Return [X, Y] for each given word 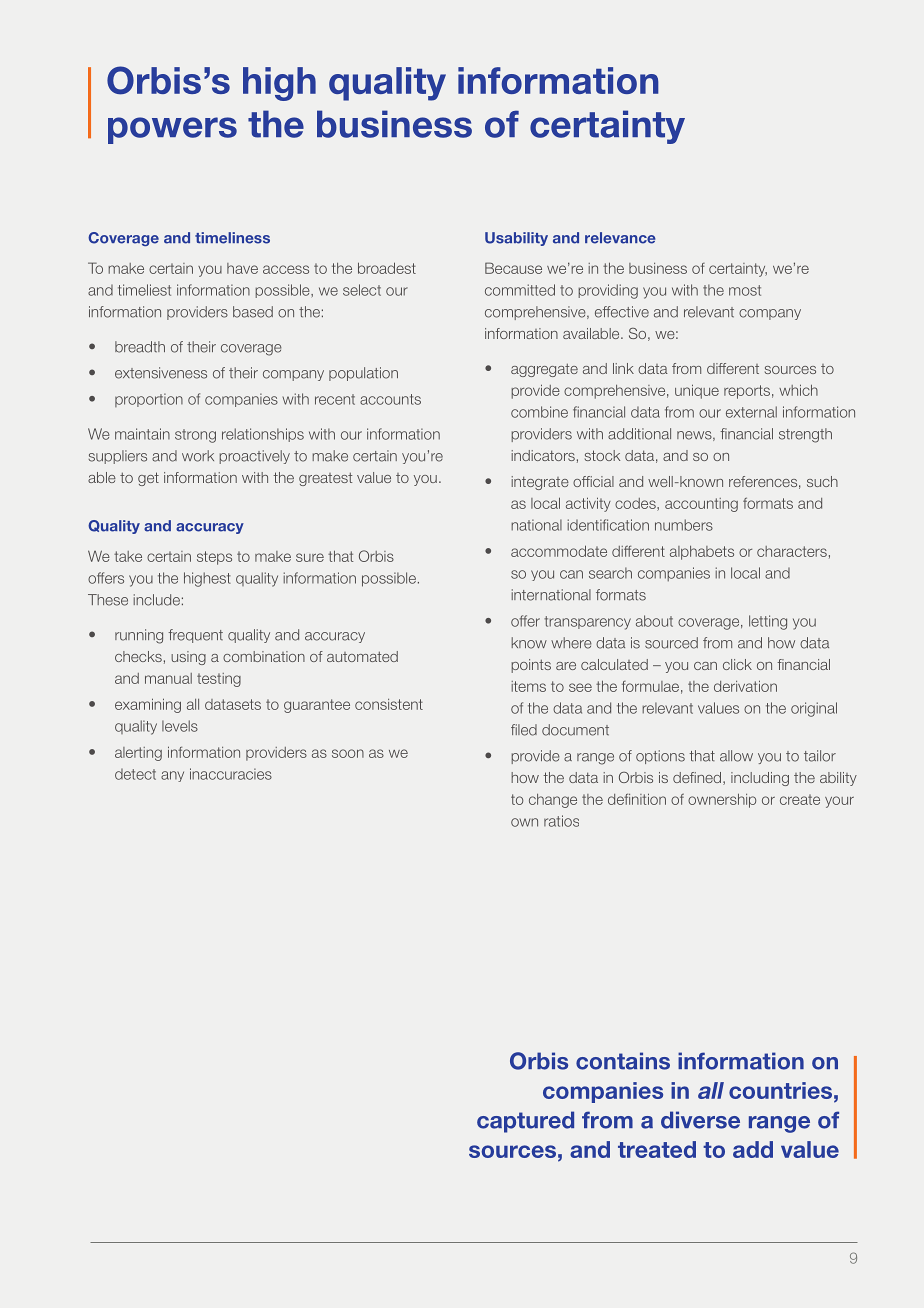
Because [513, 268]
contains [623, 1061]
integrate [540, 483]
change [553, 801]
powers [172, 130]
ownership [722, 800]
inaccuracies [231, 774]
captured [525, 1122]
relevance [620, 238]
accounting [701, 505]
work [198, 456]
